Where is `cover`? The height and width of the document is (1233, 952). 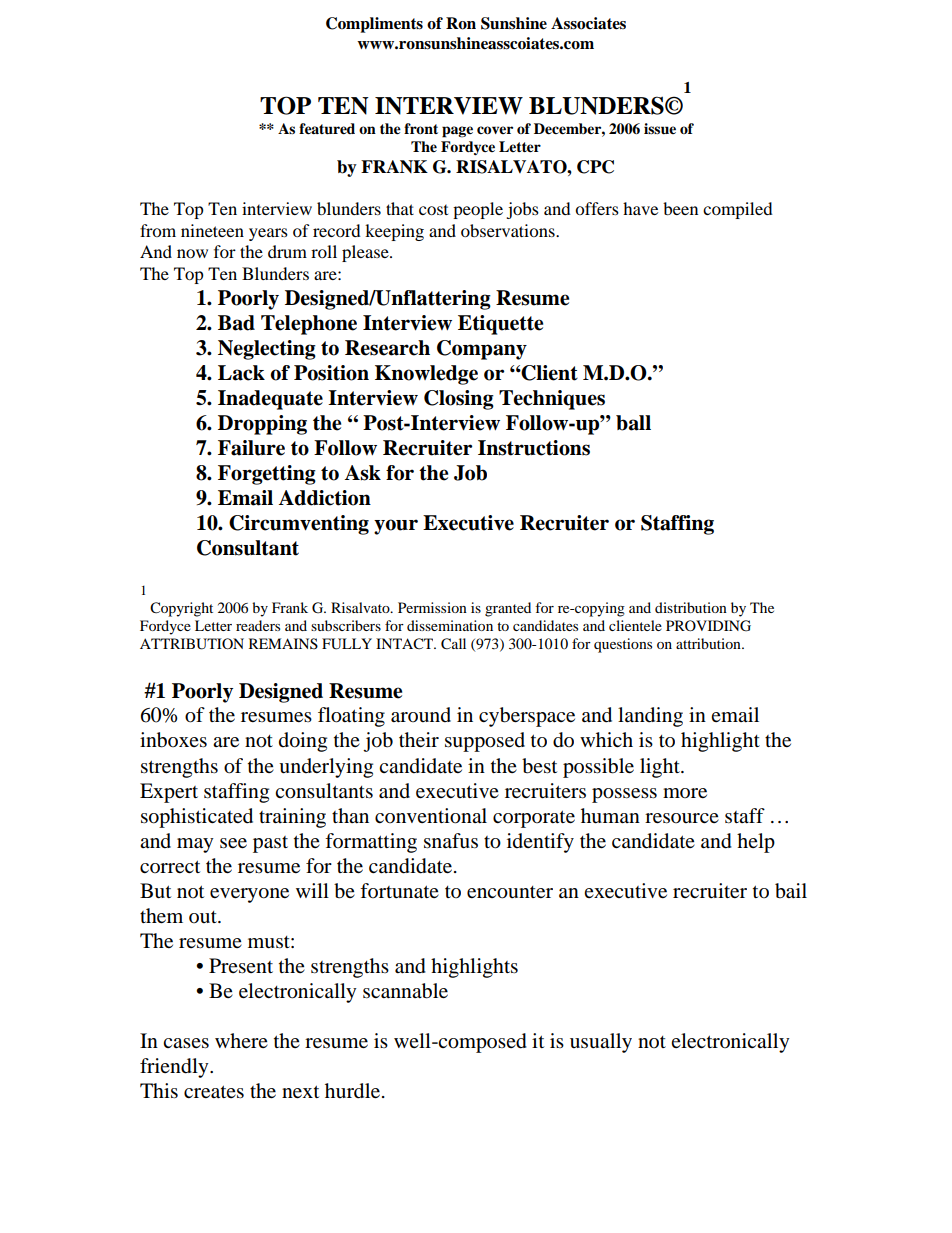 cover is located at coordinates (495, 130).
